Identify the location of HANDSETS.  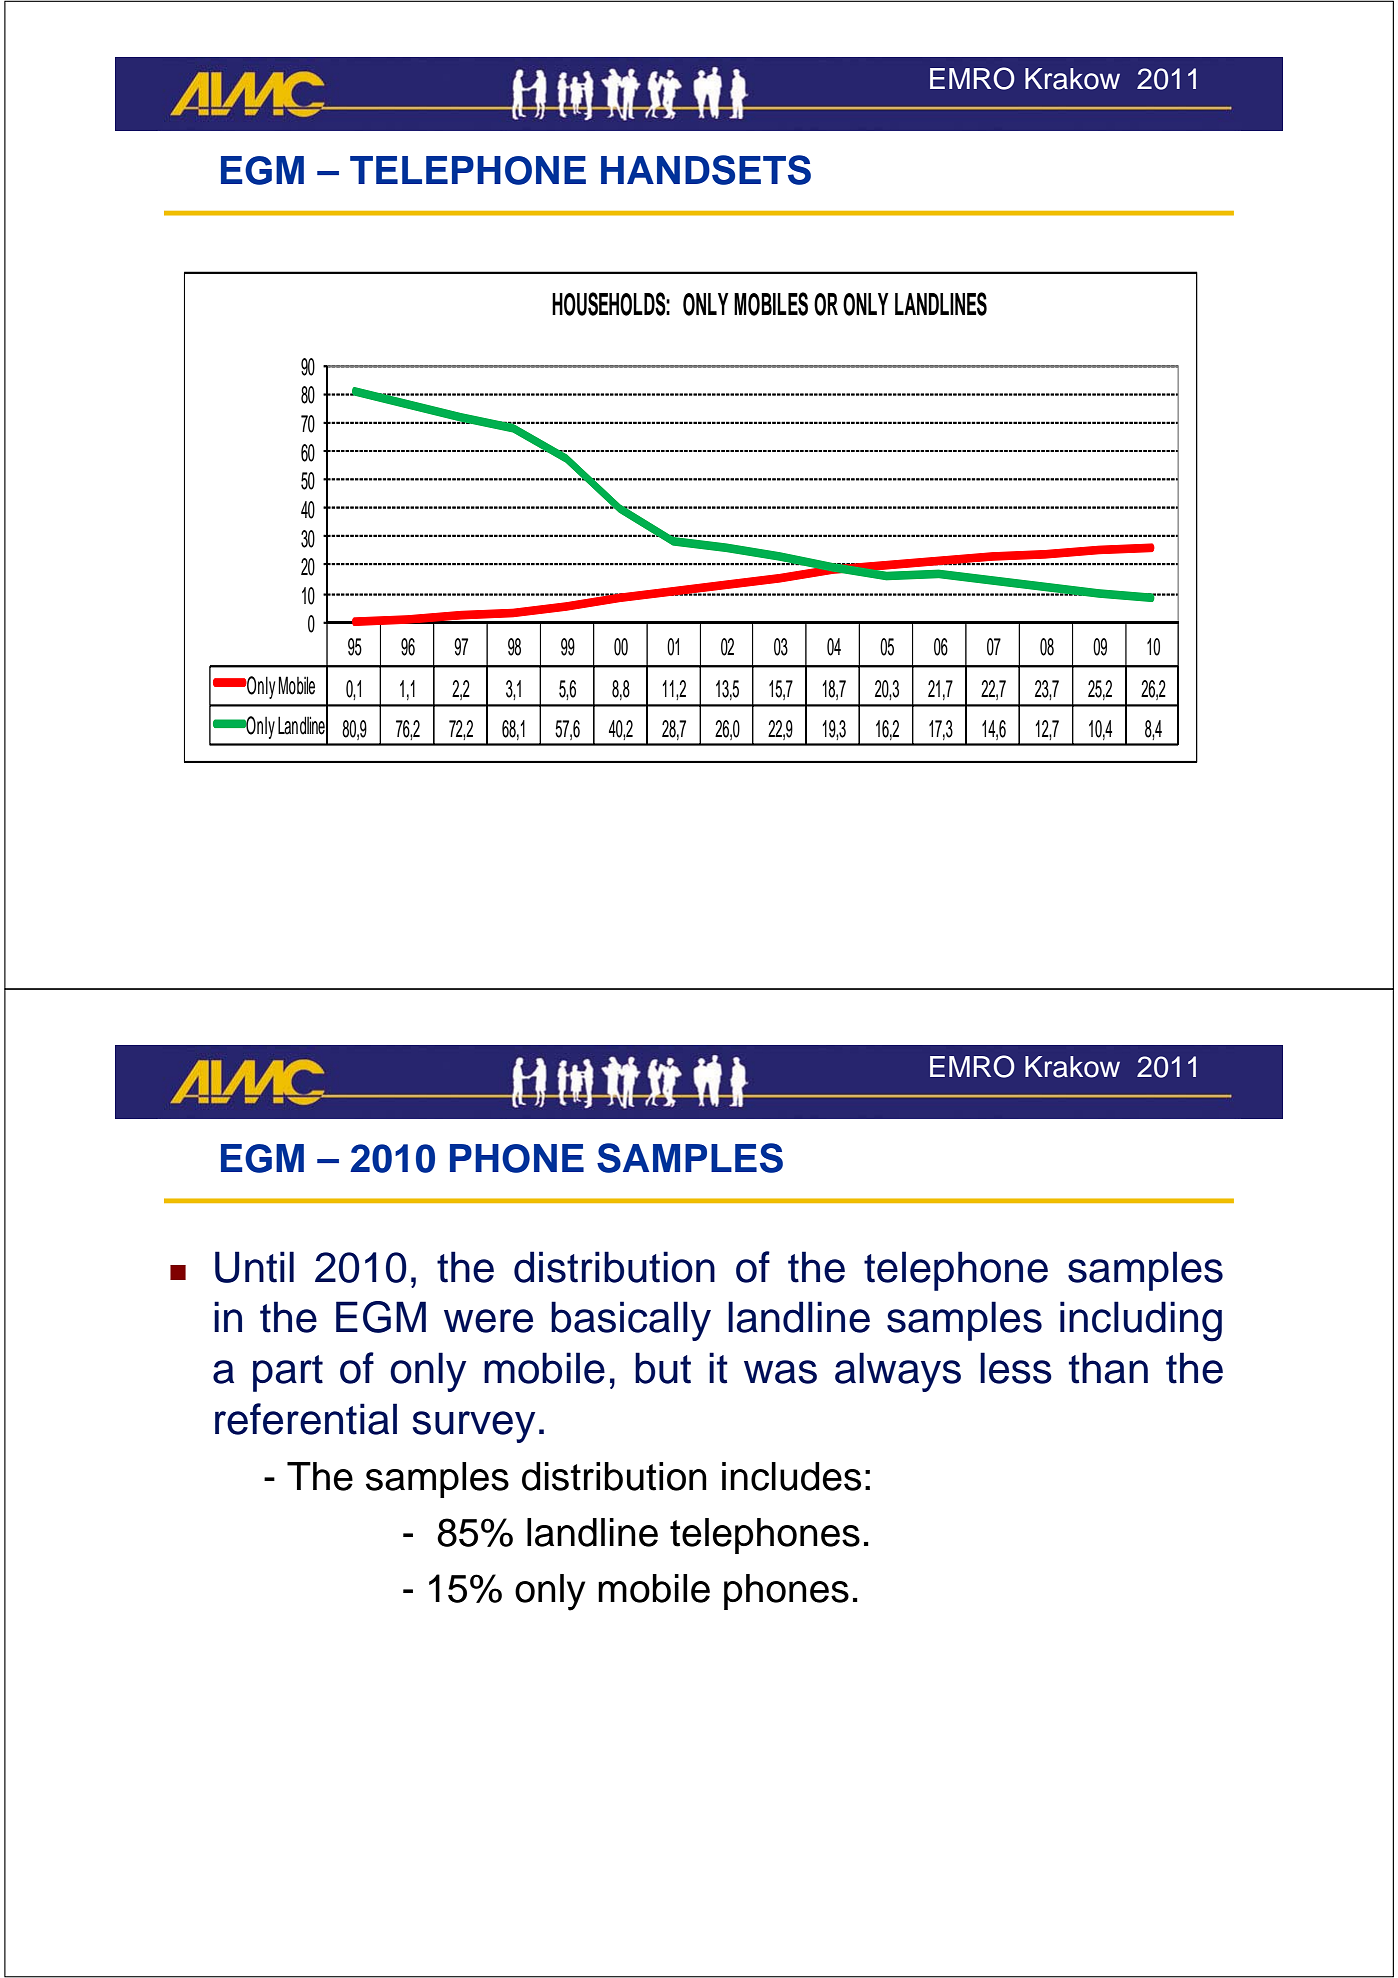
(706, 170).
